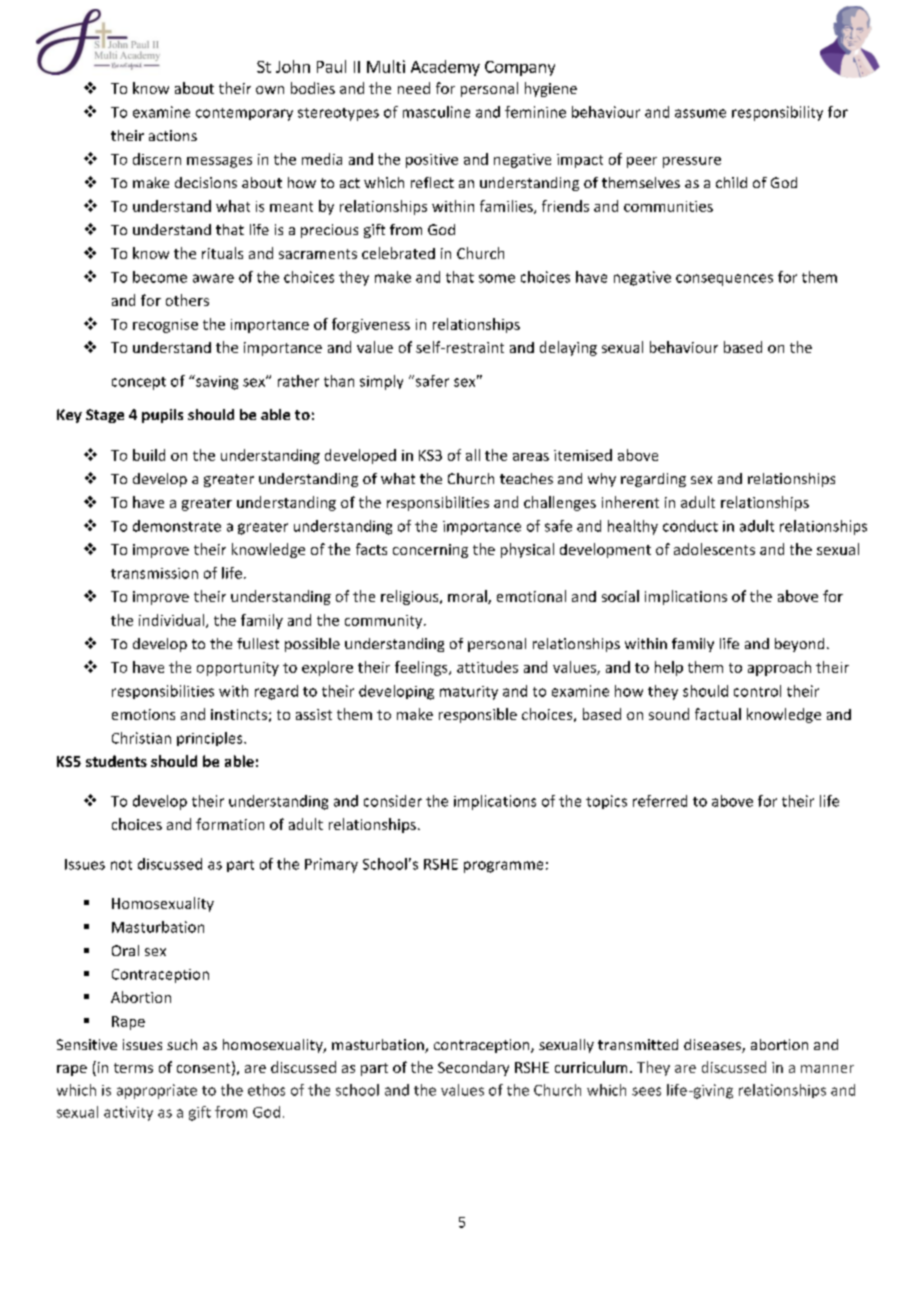 The width and height of the page is (924, 1308). I want to click on recognise, so click(165, 326).
